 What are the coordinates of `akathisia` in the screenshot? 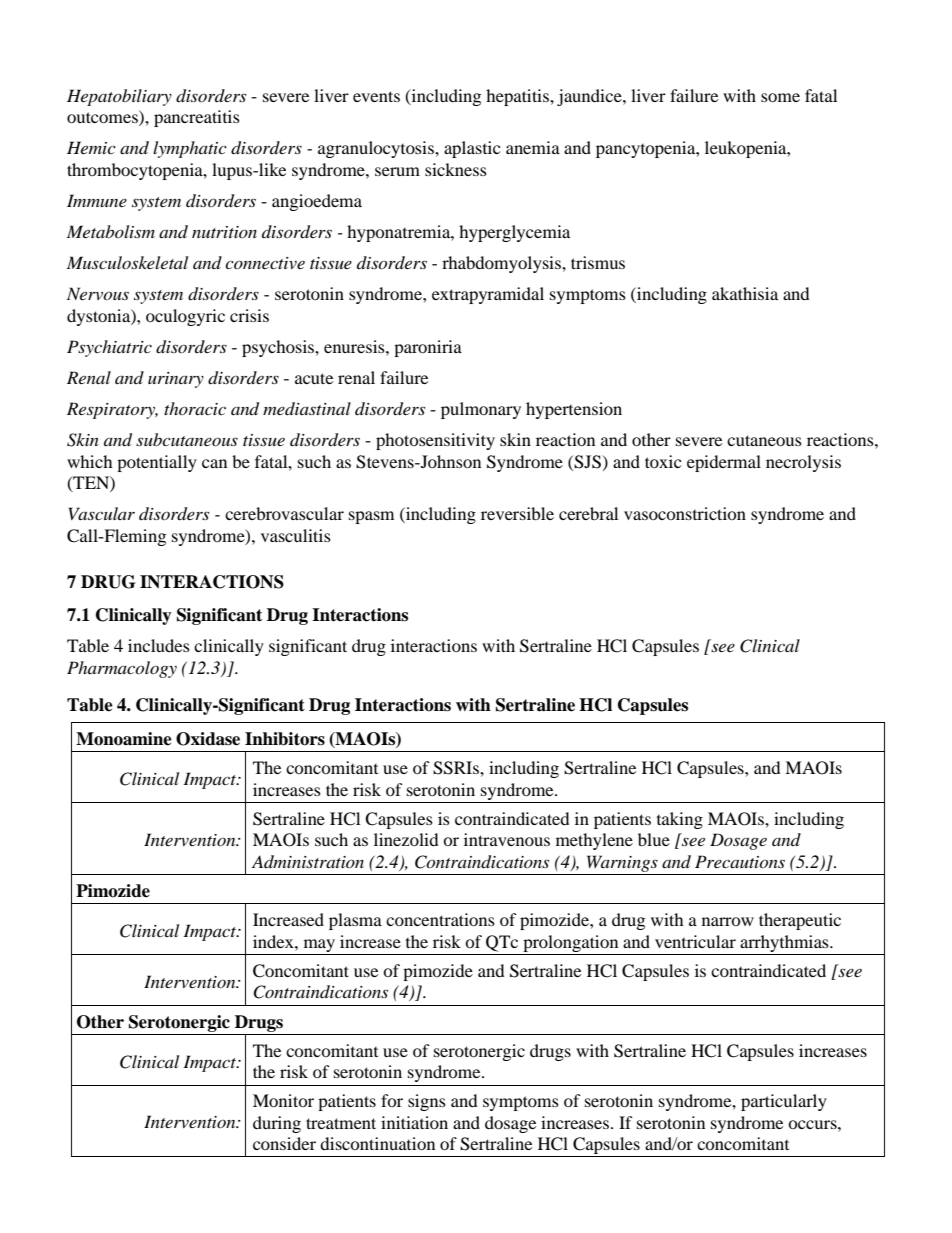 It's located at (745, 293).
